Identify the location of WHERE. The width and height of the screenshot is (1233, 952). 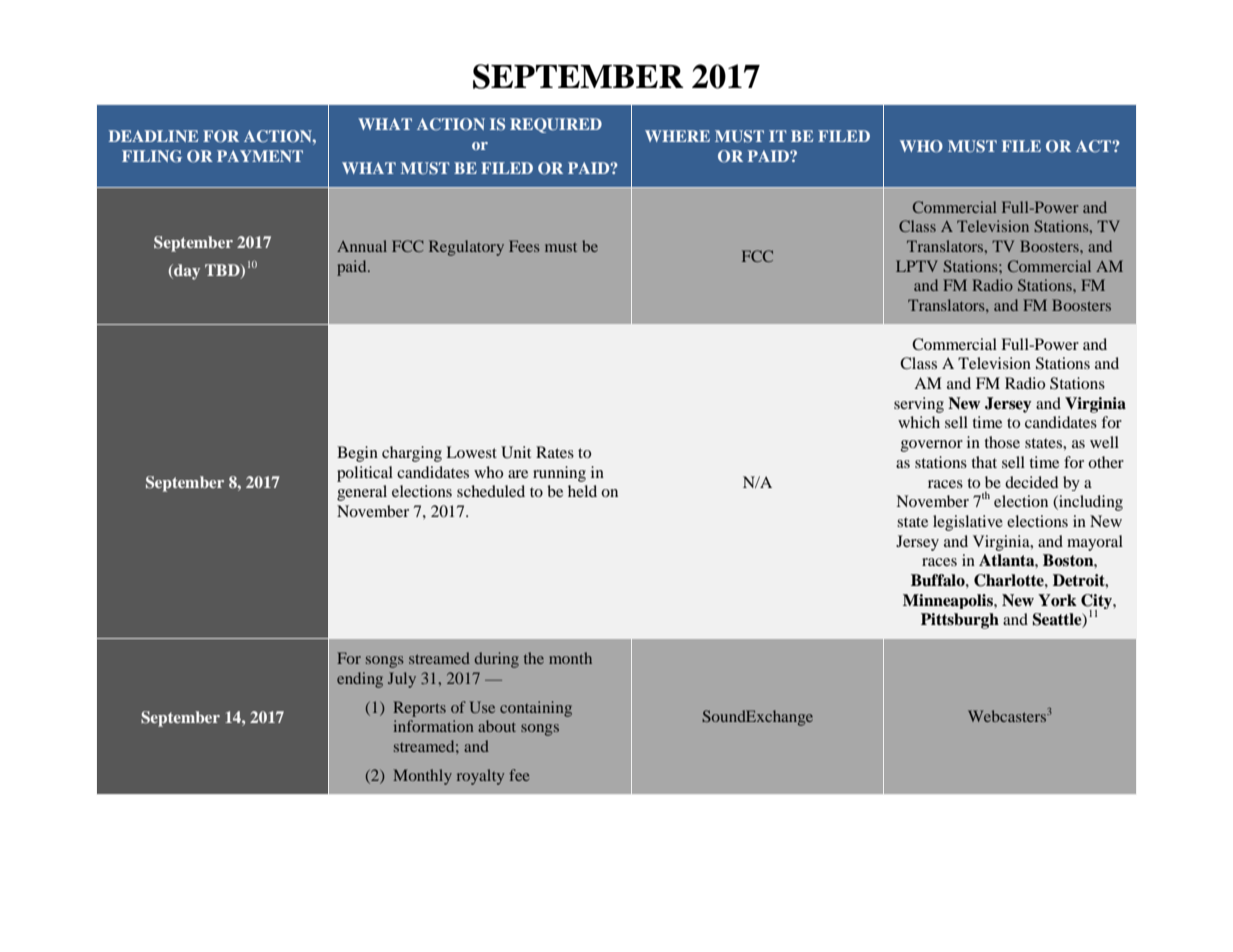
(677, 136).
